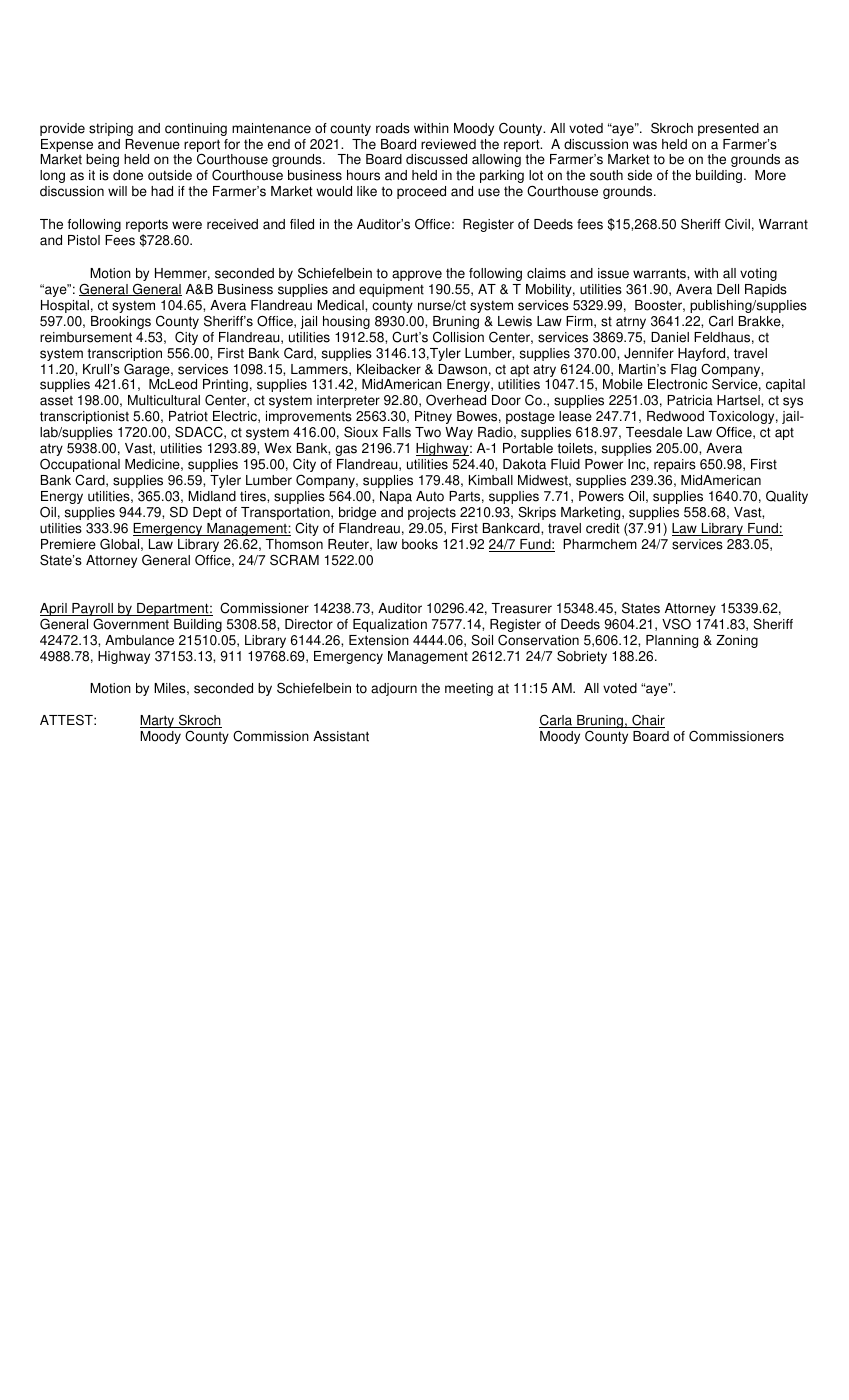  What do you see at coordinates (670, 337) in the screenshot?
I see `Daniel` at bounding box center [670, 337].
